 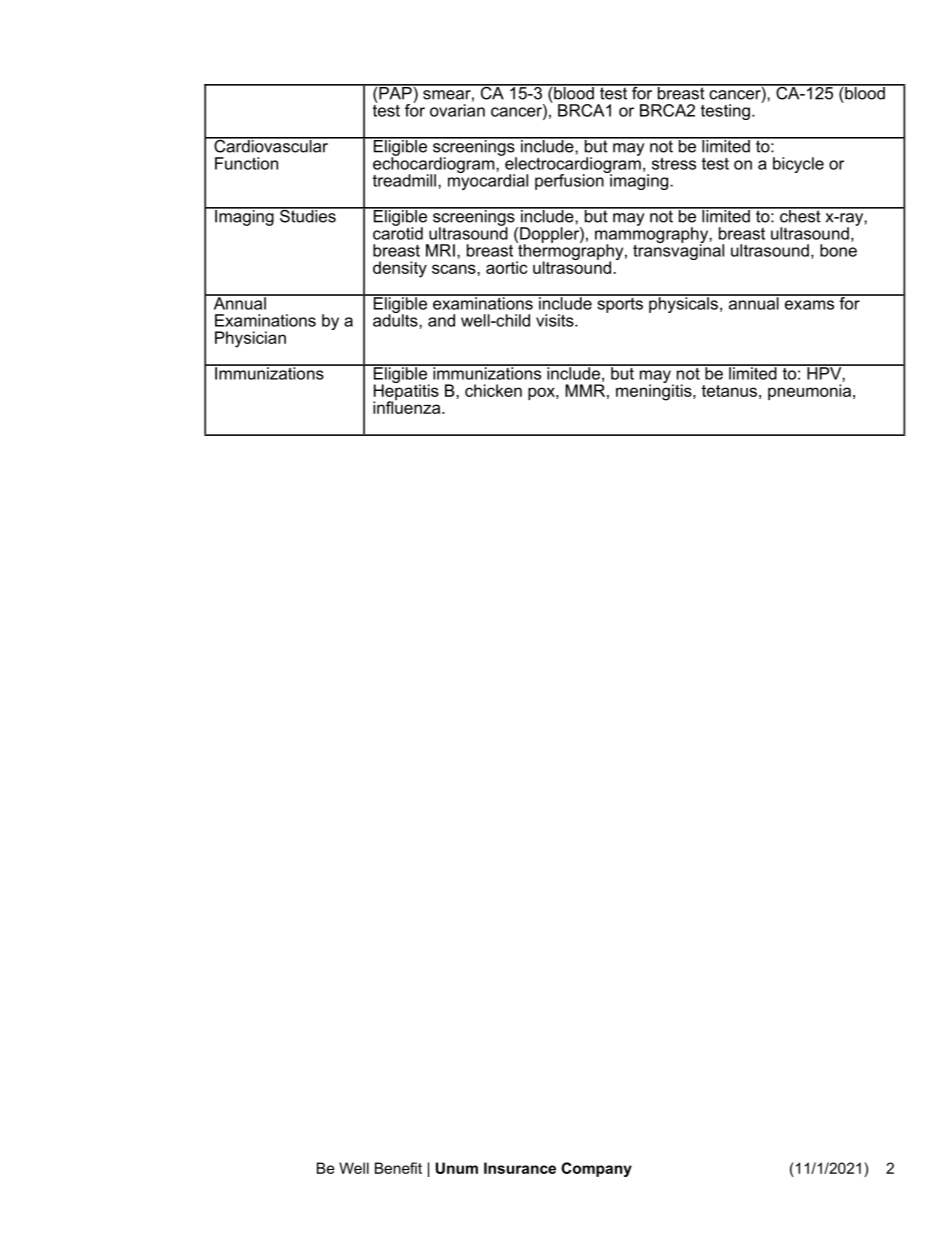 I want to click on meningitis, so click(x=655, y=391).
